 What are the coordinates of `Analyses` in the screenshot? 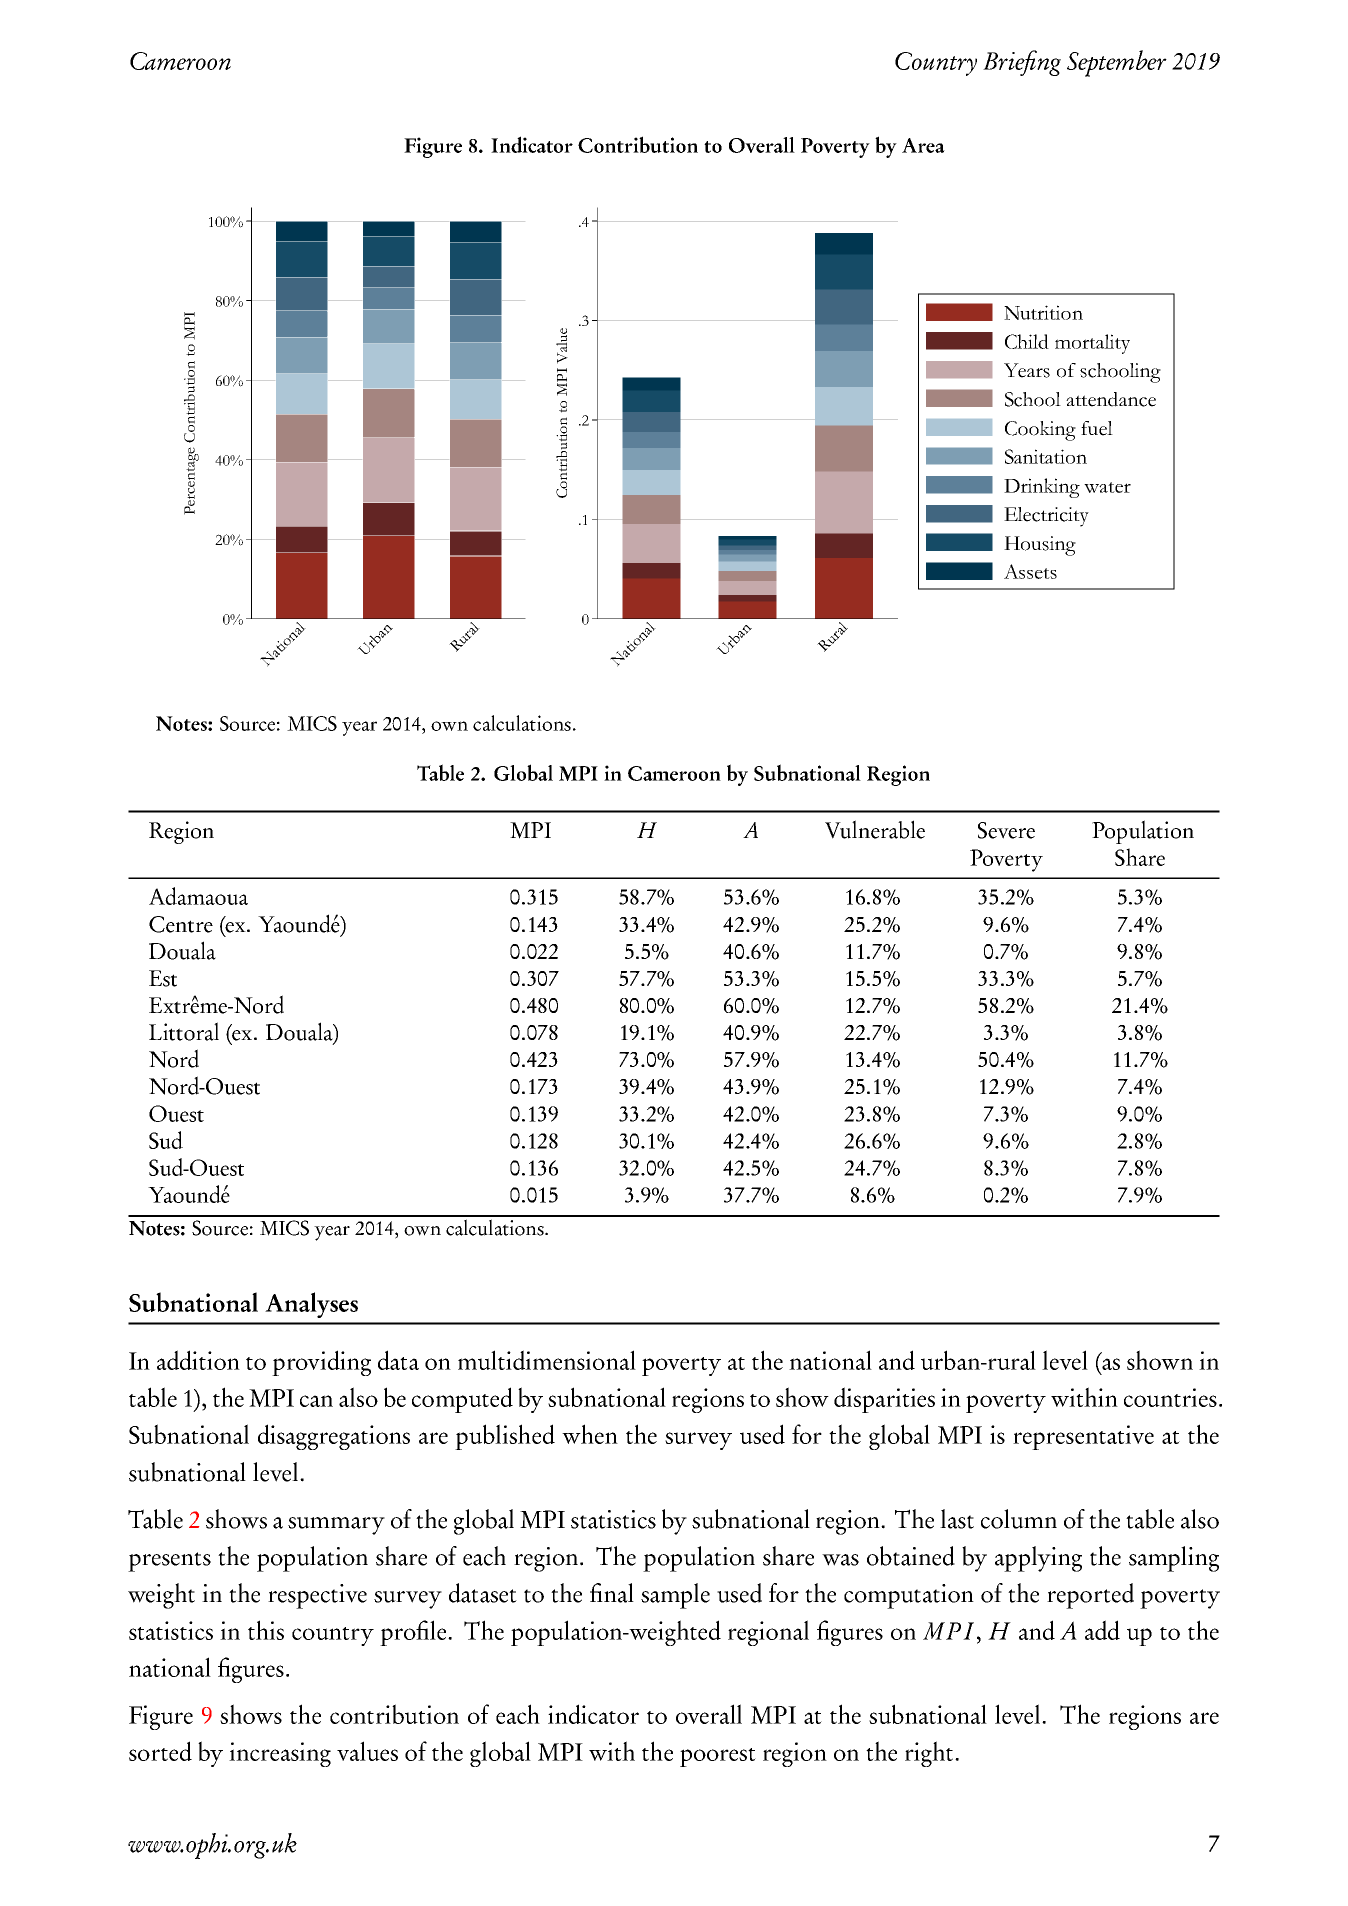 It's located at (311, 1305).
